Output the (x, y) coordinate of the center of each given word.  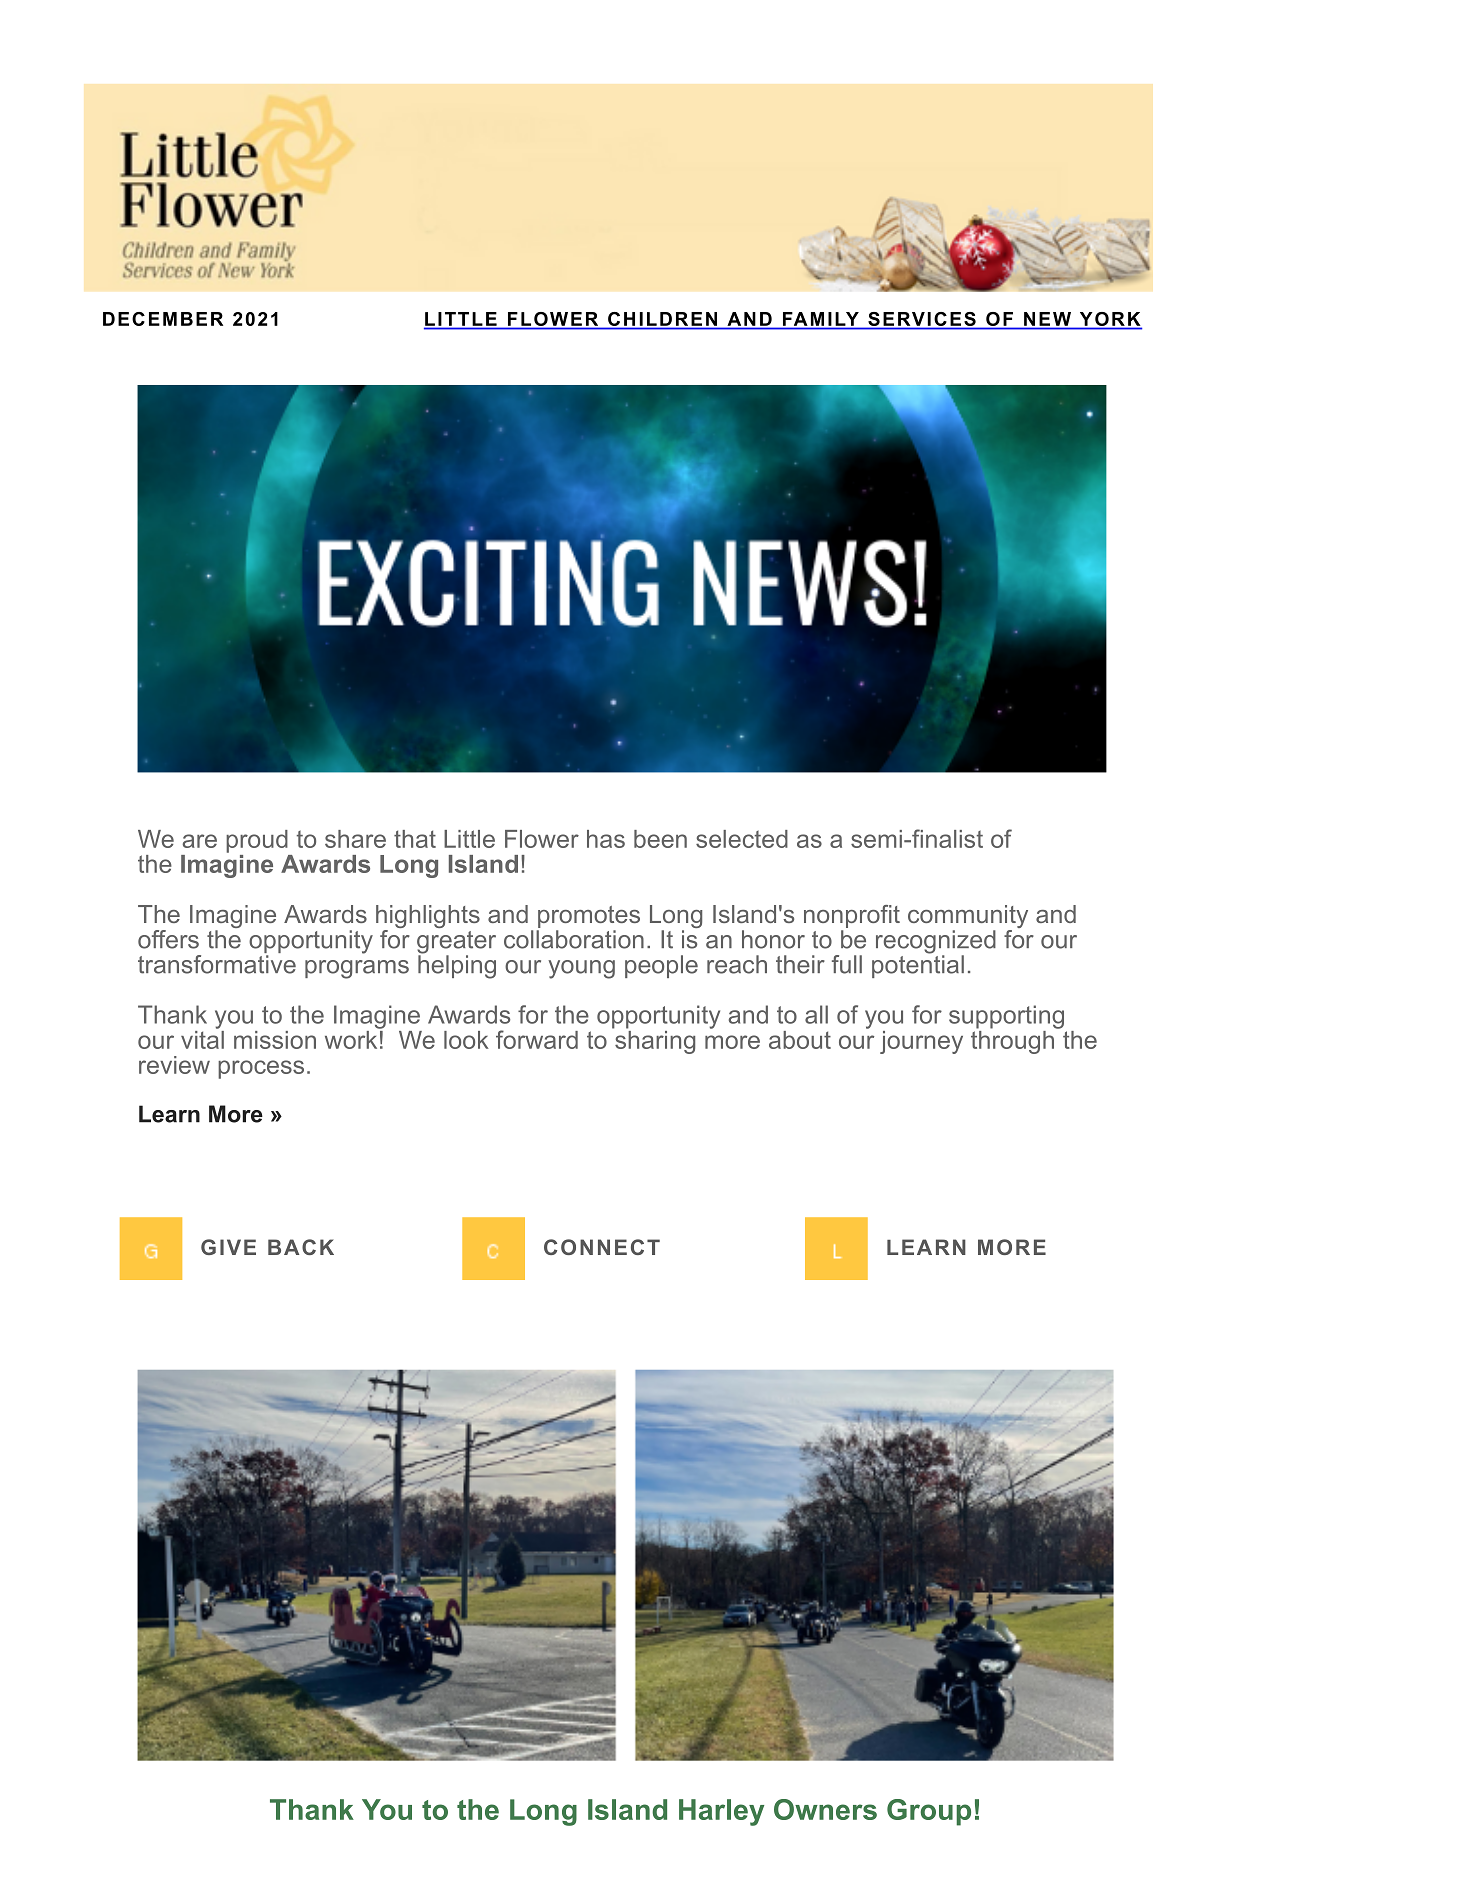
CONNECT (602, 1247)
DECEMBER (163, 319)
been (660, 839)
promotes (588, 918)
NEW (1047, 319)
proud (257, 841)
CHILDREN (663, 320)
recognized (936, 943)
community (968, 918)
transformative (217, 963)
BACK (301, 1247)
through (1012, 1041)
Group (929, 1812)
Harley (721, 1812)
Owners (825, 1809)
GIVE (228, 1247)
